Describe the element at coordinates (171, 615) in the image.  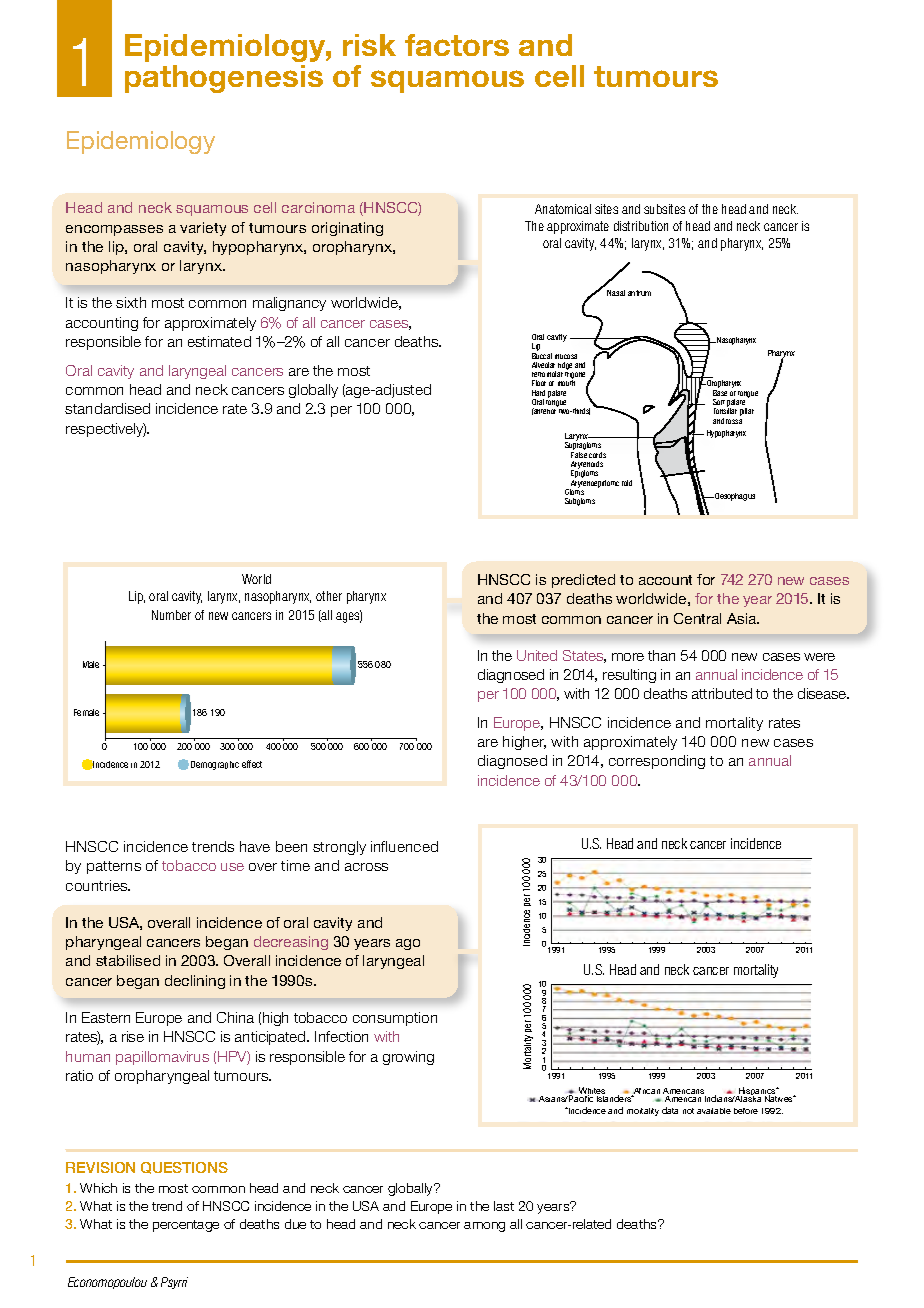
I see `Number` at that location.
